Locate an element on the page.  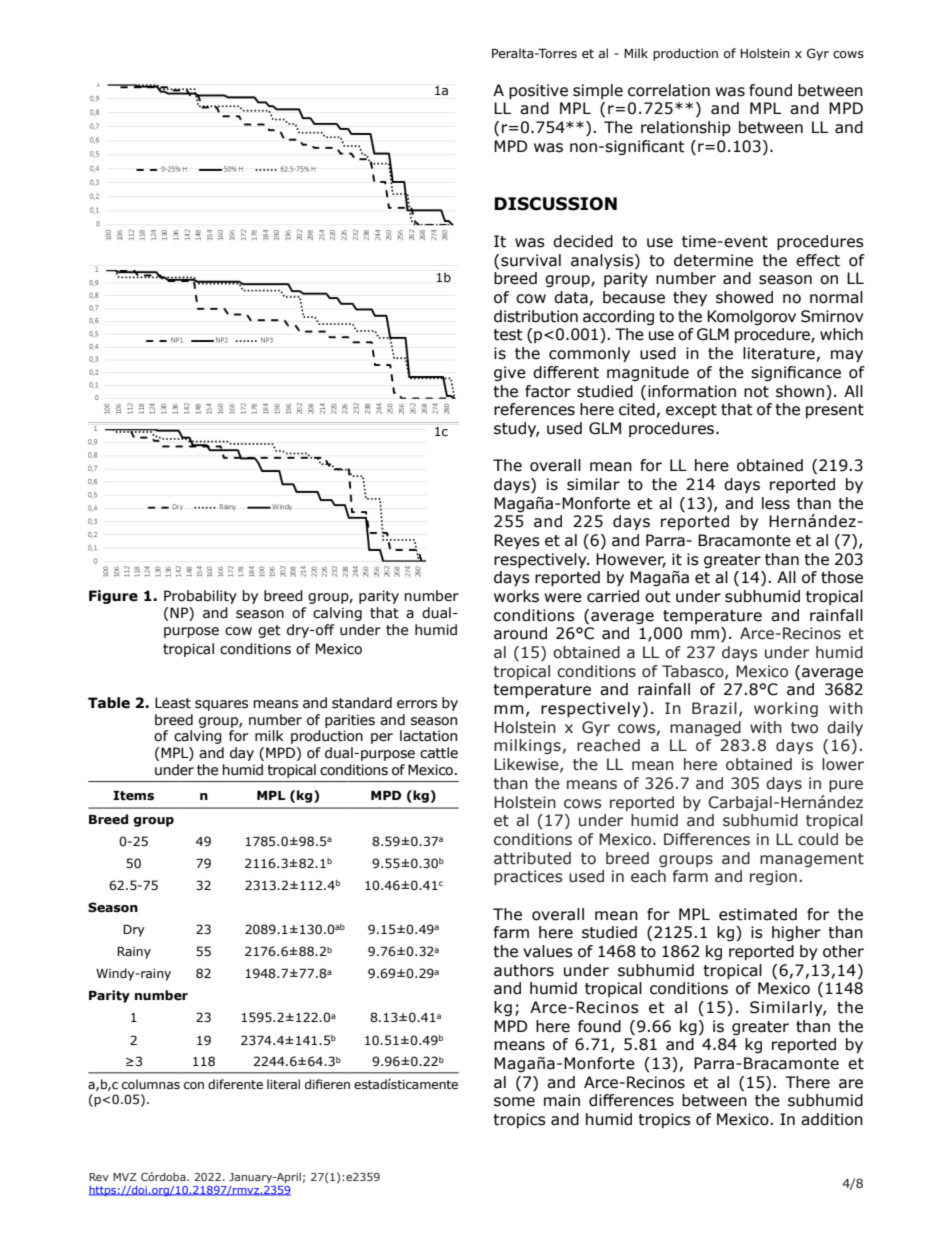
simple is located at coordinates (598, 91).
